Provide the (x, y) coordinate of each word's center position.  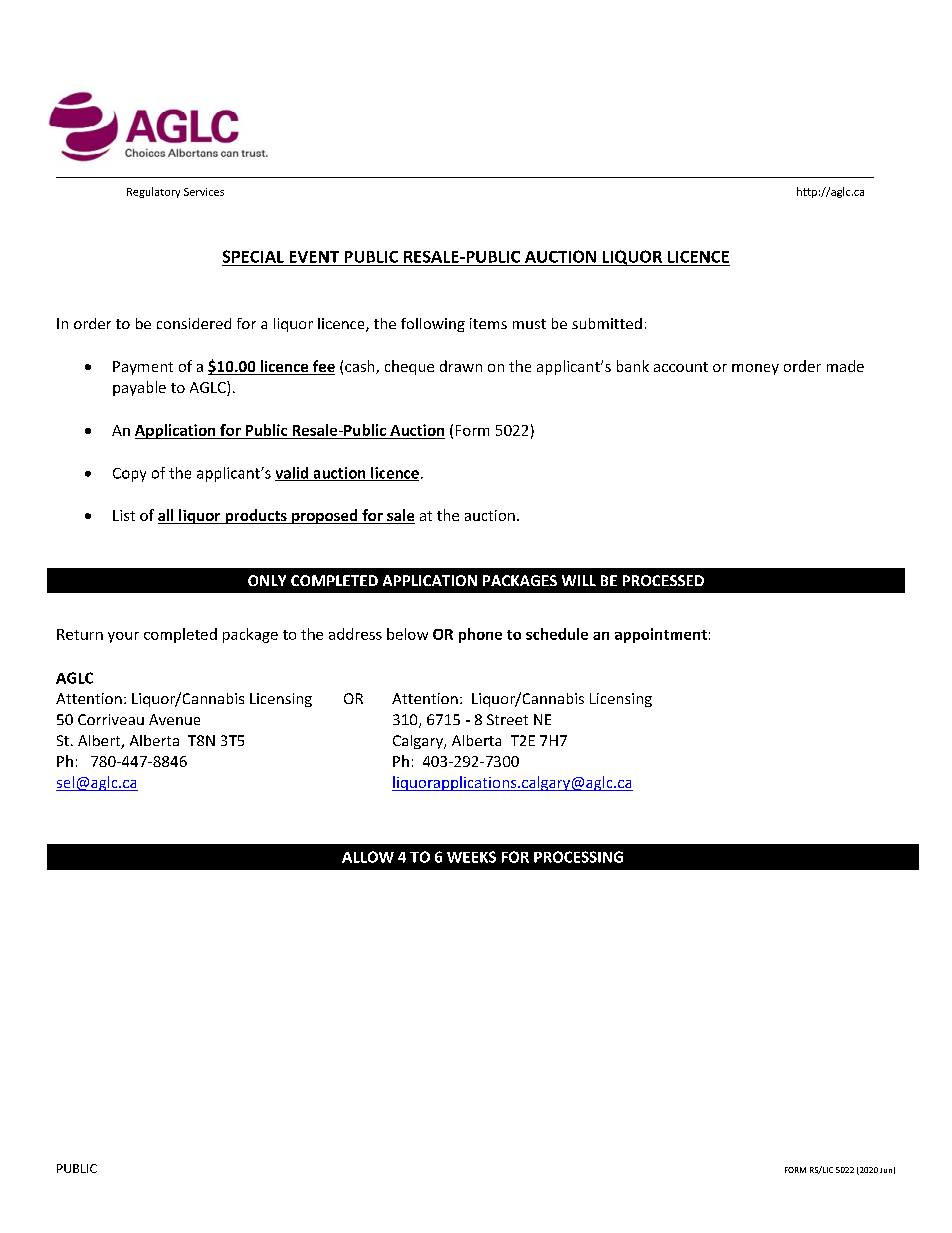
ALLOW (368, 857)
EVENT (314, 257)
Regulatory (153, 192)
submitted (607, 323)
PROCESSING (578, 857)
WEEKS (471, 857)
